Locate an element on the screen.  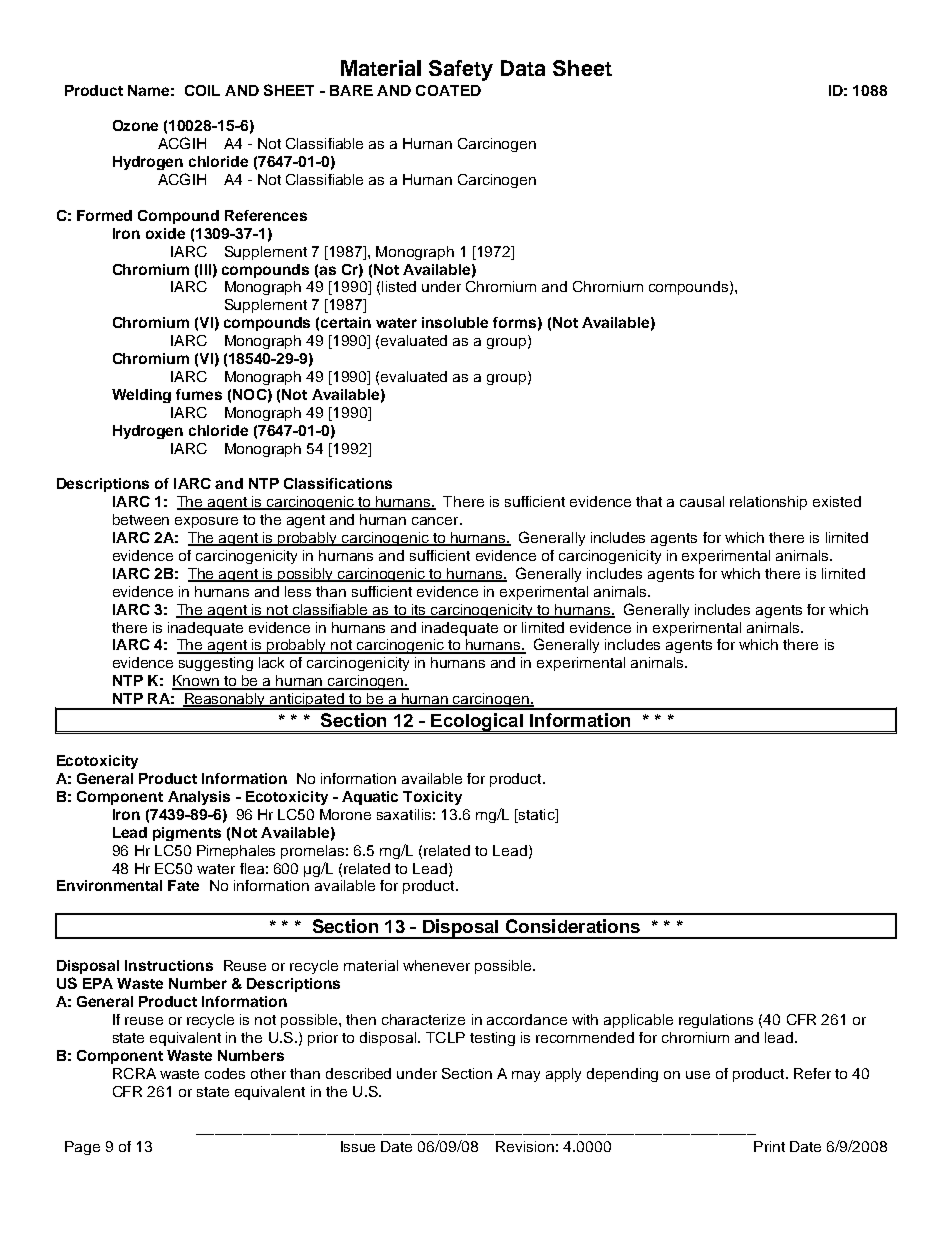
may is located at coordinates (526, 1076).
